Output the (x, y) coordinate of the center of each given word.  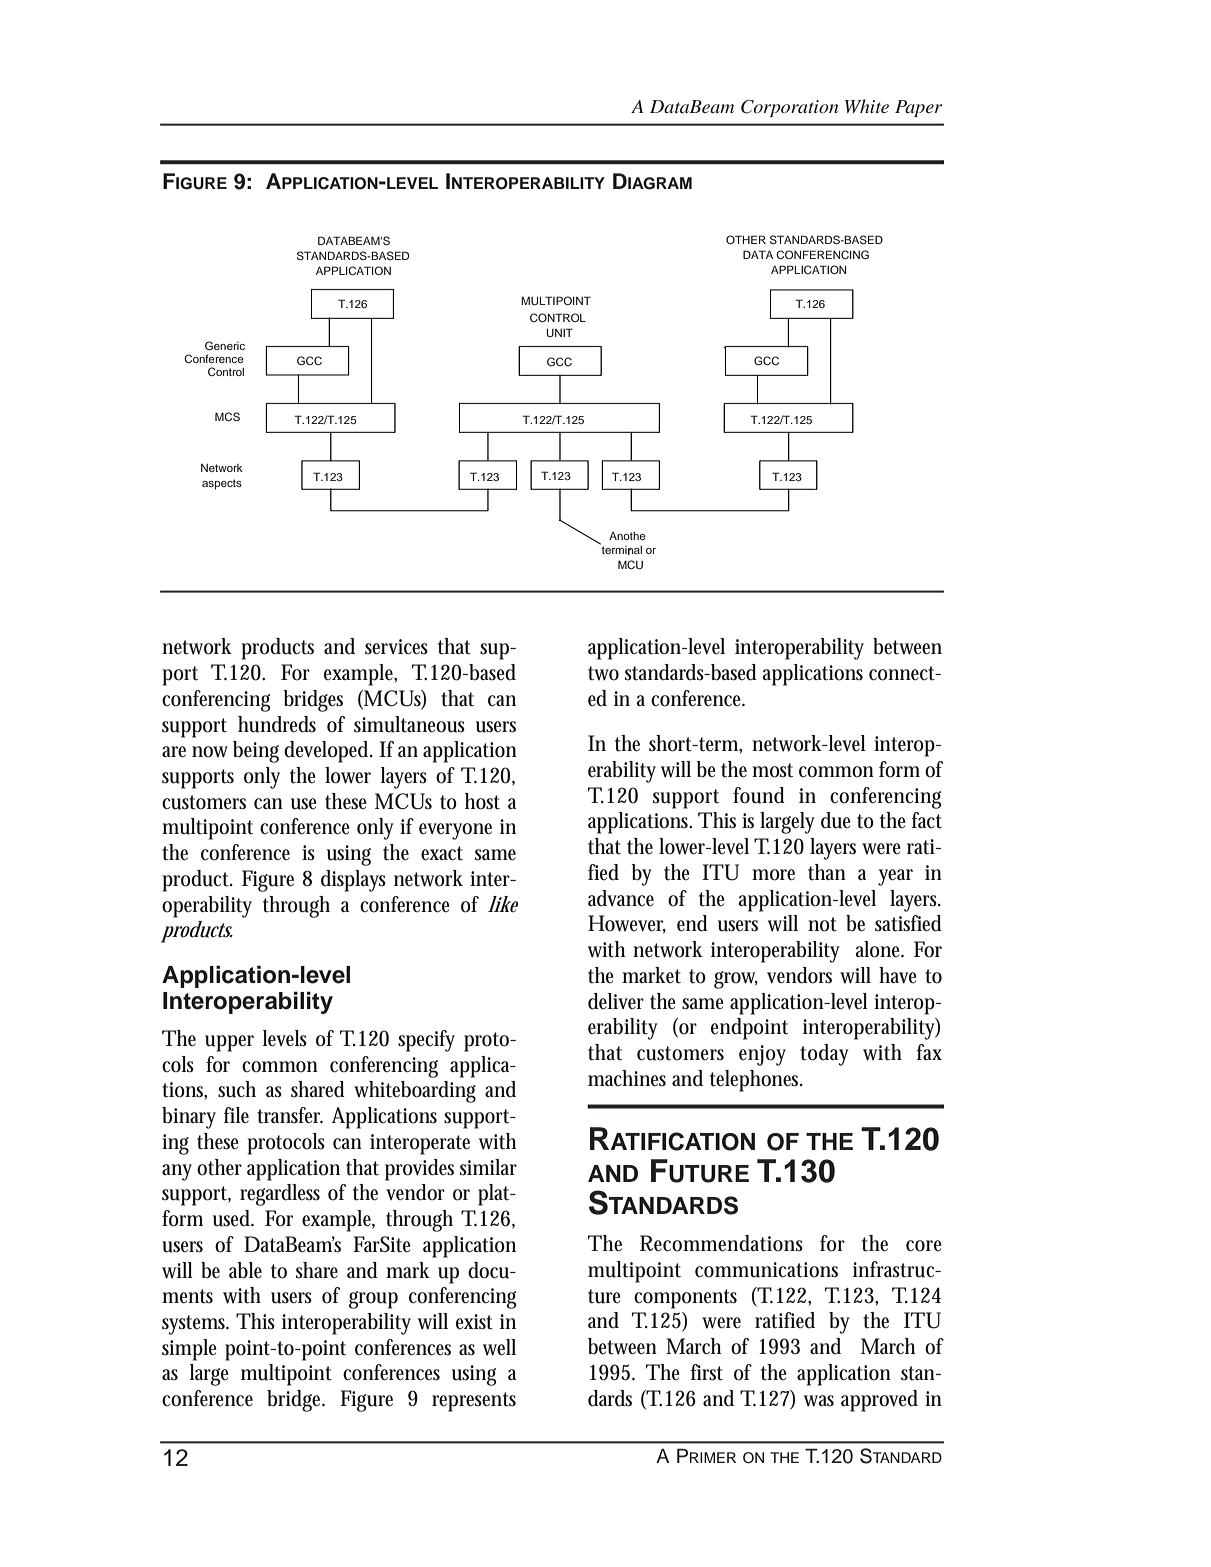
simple (189, 1350)
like (503, 904)
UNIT (560, 332)
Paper (918, 108)
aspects (222, 484)
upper (229, 1043)
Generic (225, 345)
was (819, 1401)
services (396, 647)
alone (879, 949)
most (772, 770)
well (499, 1347)
